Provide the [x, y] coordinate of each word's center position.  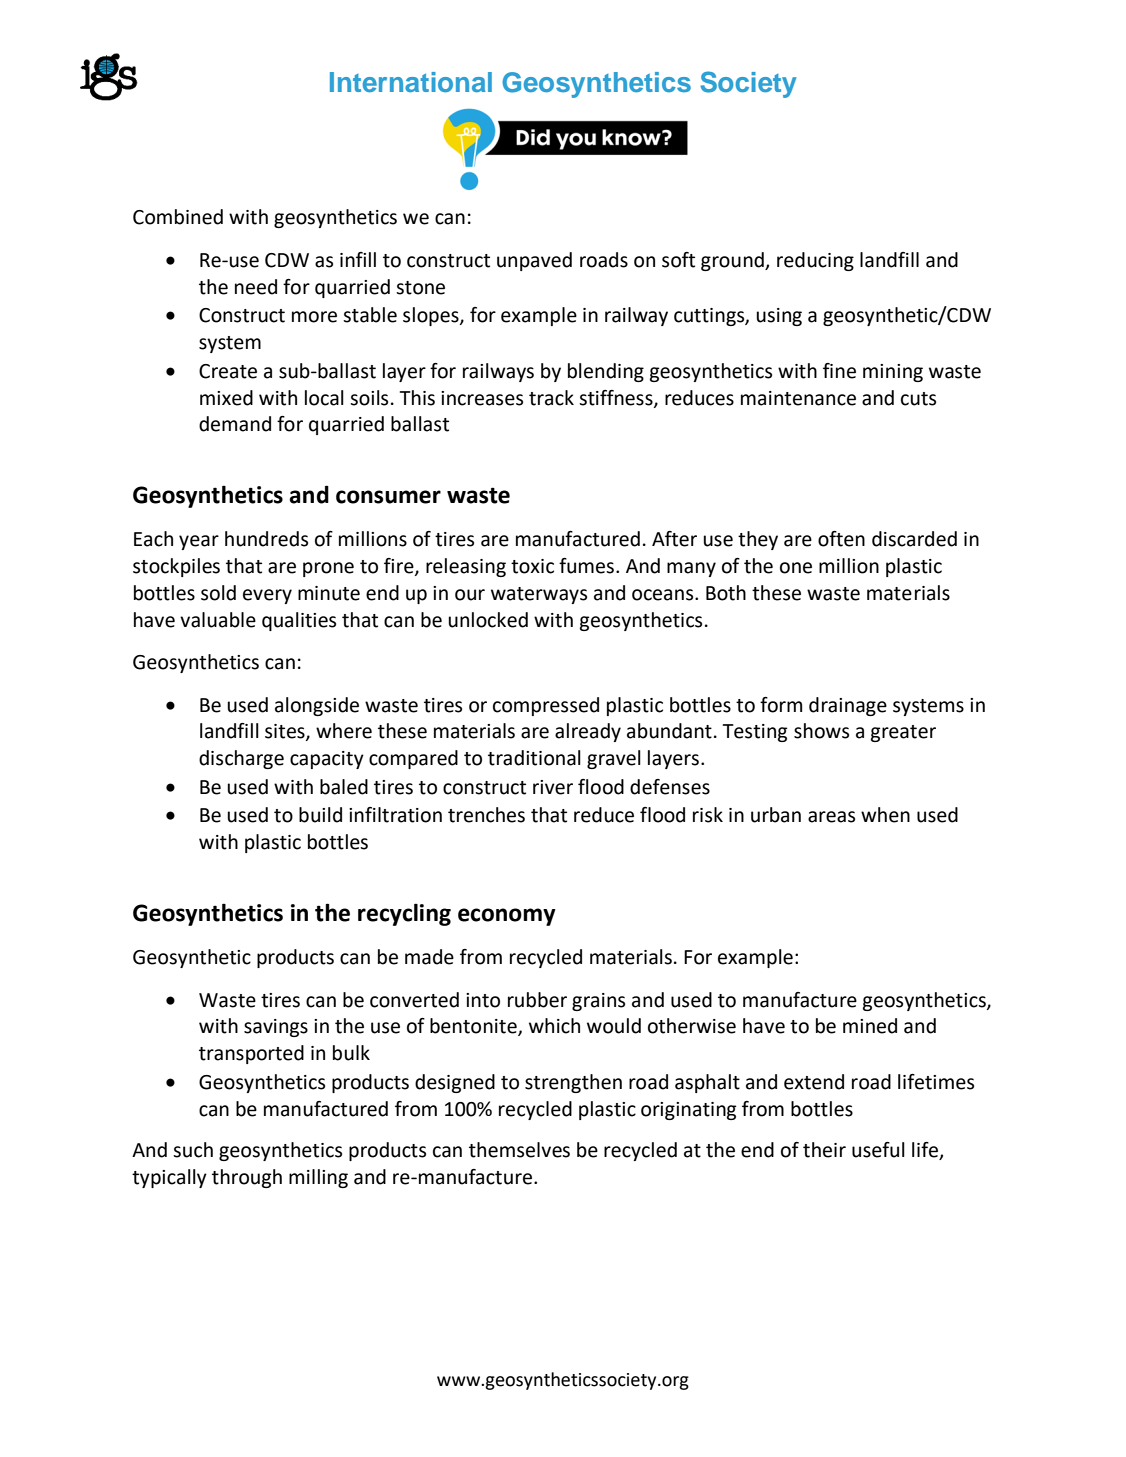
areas [831, 817]
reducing [815, 261]
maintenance [798, 398]
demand [235, 424]
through [247, 1178]
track [551, 398]
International [411, 82]
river [553, 787]
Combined [178, 217]
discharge [241, 759]
